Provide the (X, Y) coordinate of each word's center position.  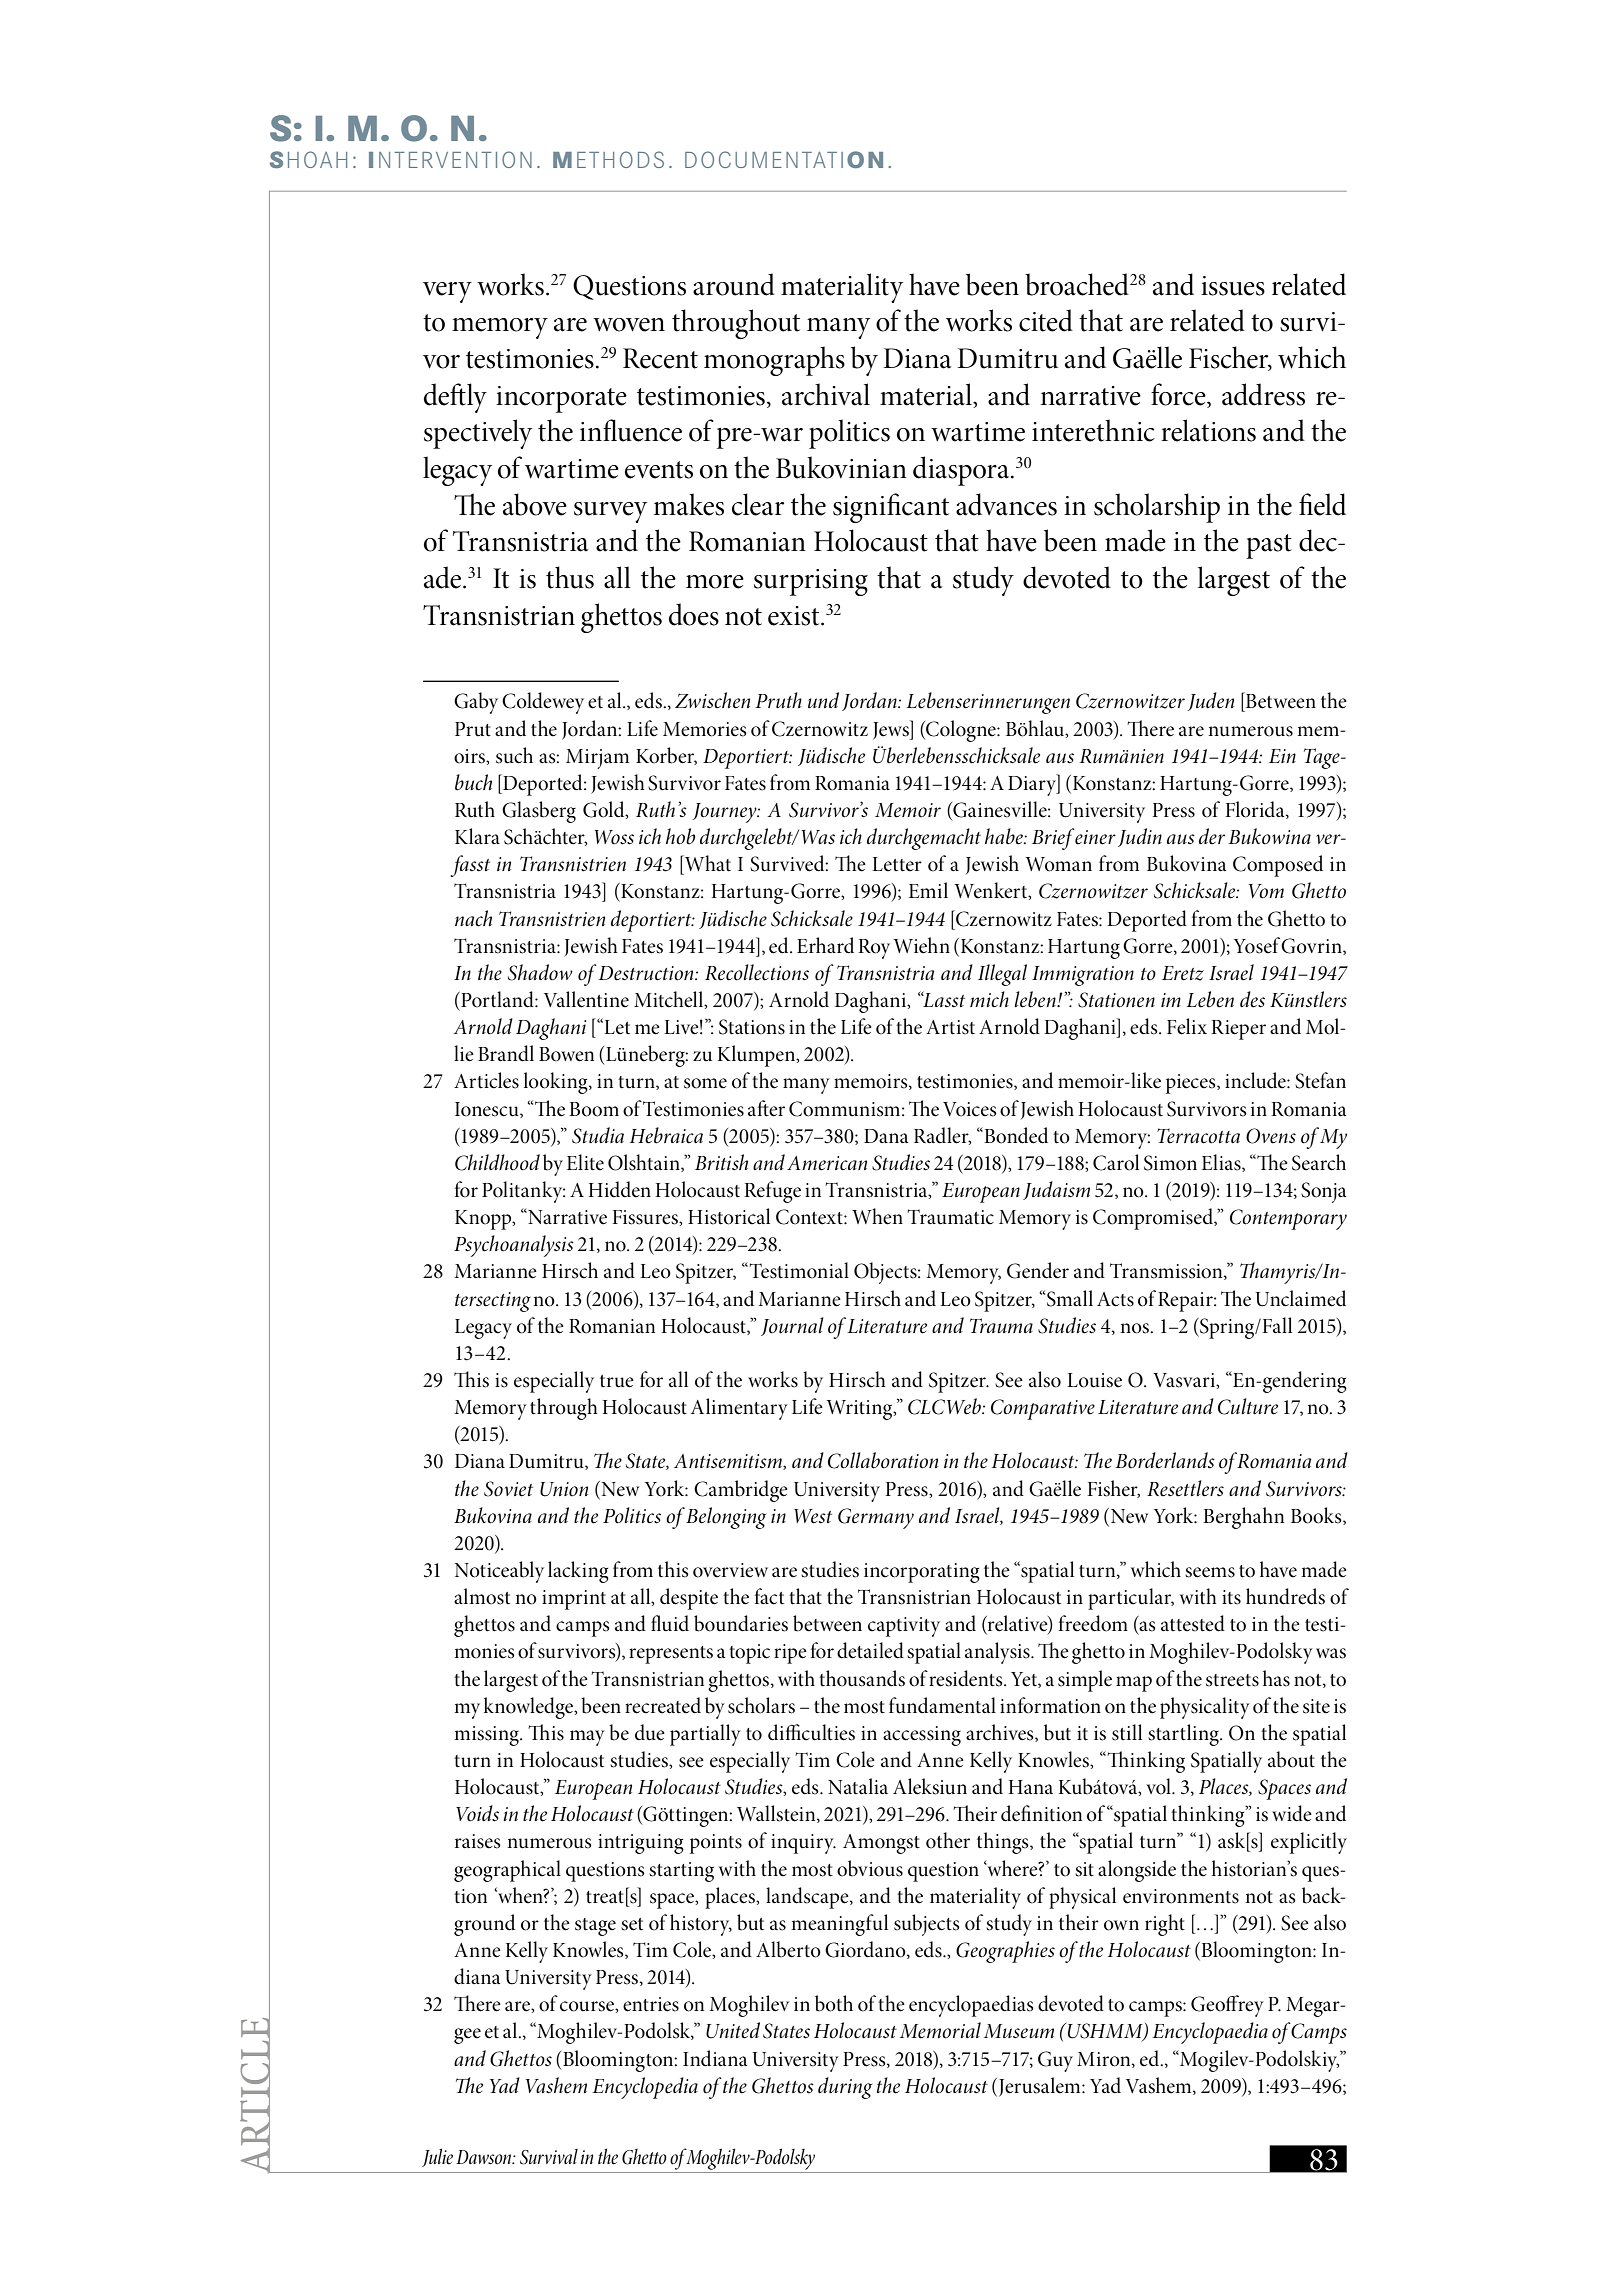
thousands (862, 1678)
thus (570, 577)
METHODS (608, 159)
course (588, 2006)
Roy (874, 949)
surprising (811, 582)
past (1269, 546)
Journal (792, 1326)
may (587, 1738)
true (617, 1381)
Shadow (540, 972)
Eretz (1183, 973)
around (734, 284)
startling (1184, 1735)
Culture (1248, 1406)
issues (1233, 286)
